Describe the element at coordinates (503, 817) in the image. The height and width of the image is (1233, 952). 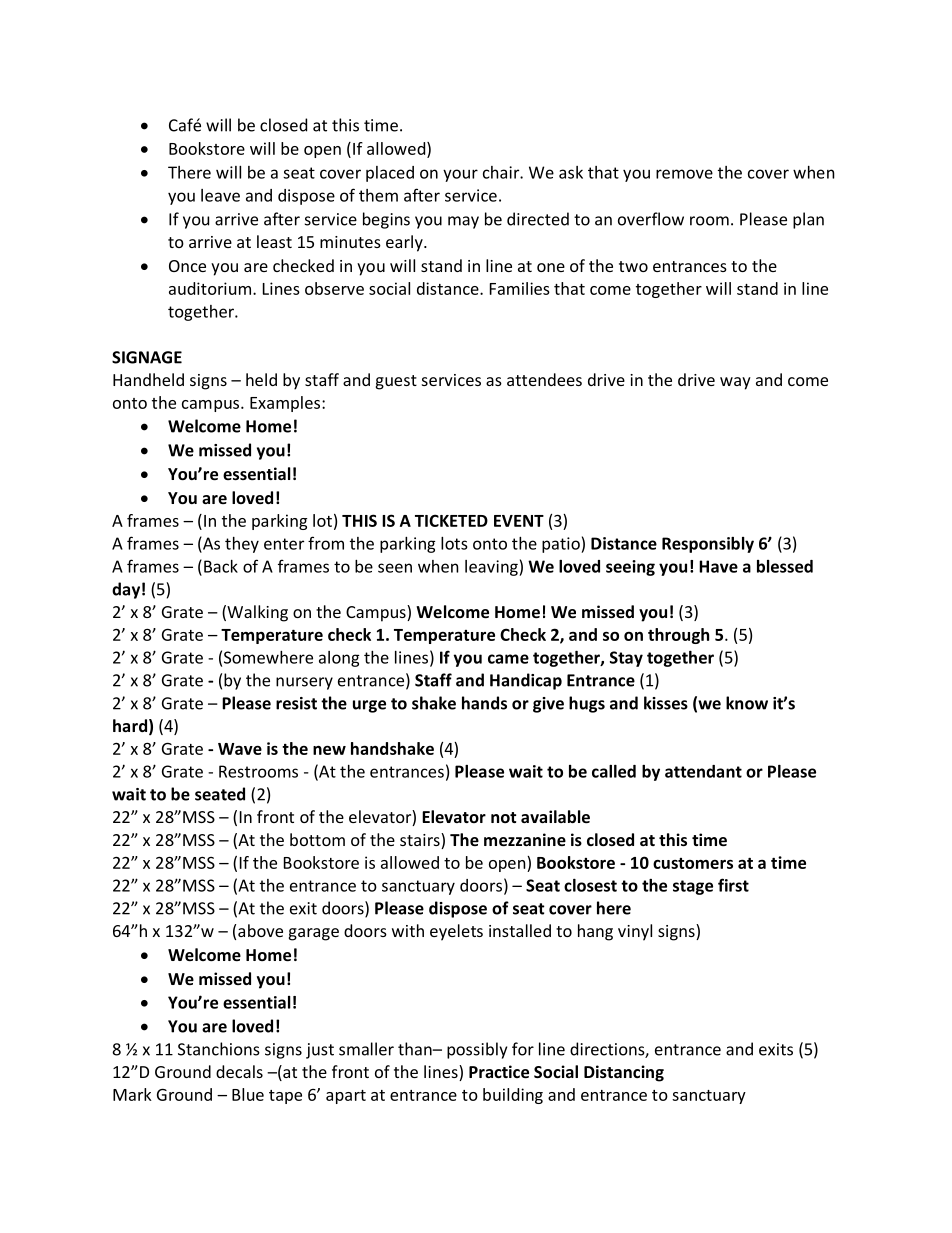
I see `not` at that location.
